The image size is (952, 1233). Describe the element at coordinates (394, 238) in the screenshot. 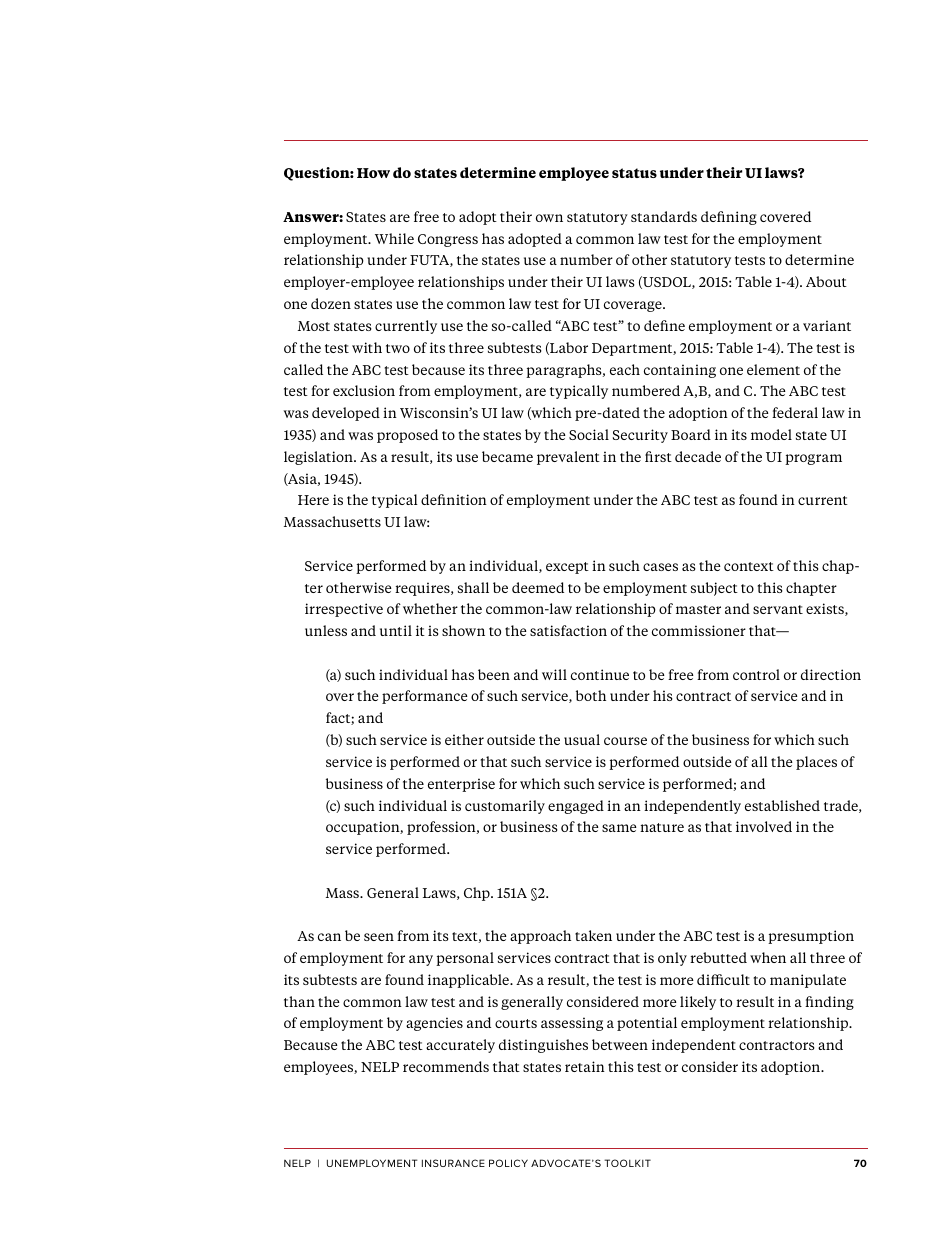

I see `While` at that location.
